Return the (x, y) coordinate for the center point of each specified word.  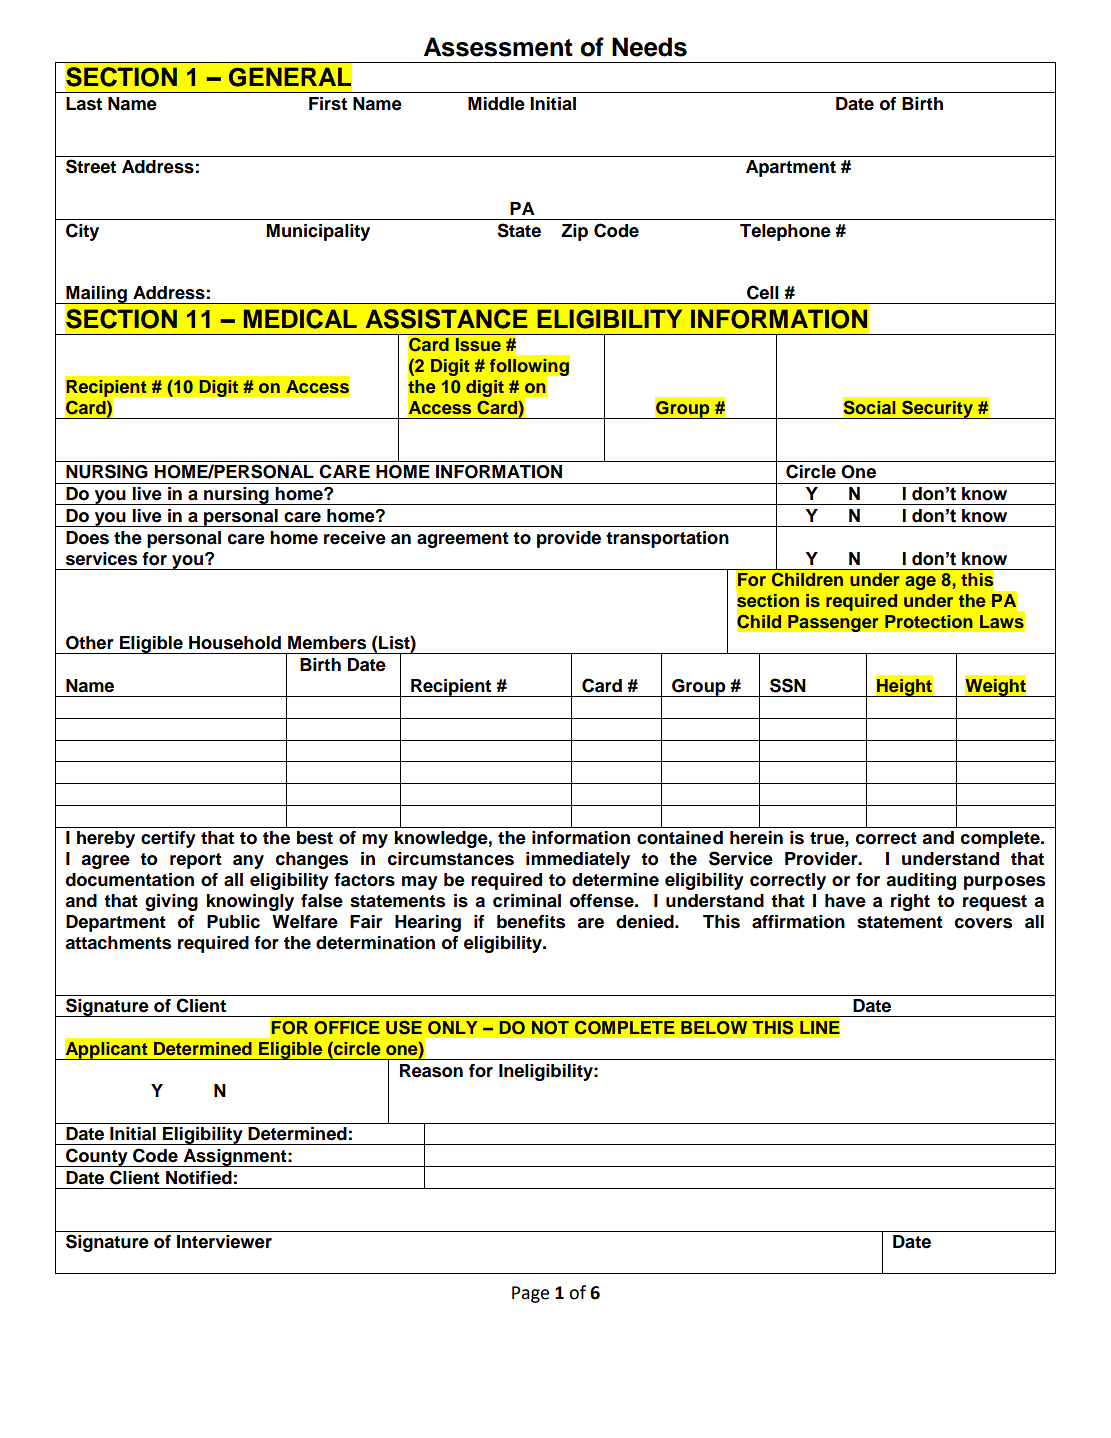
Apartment (791, 168)
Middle (496, 104)
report (196, 861)
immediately (578, 860)
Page (530, 1294)
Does (87, 538)
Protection (929, 621)
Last (84, 104)
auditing (921, 881)
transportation (667, 539)
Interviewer (224, 1242)
